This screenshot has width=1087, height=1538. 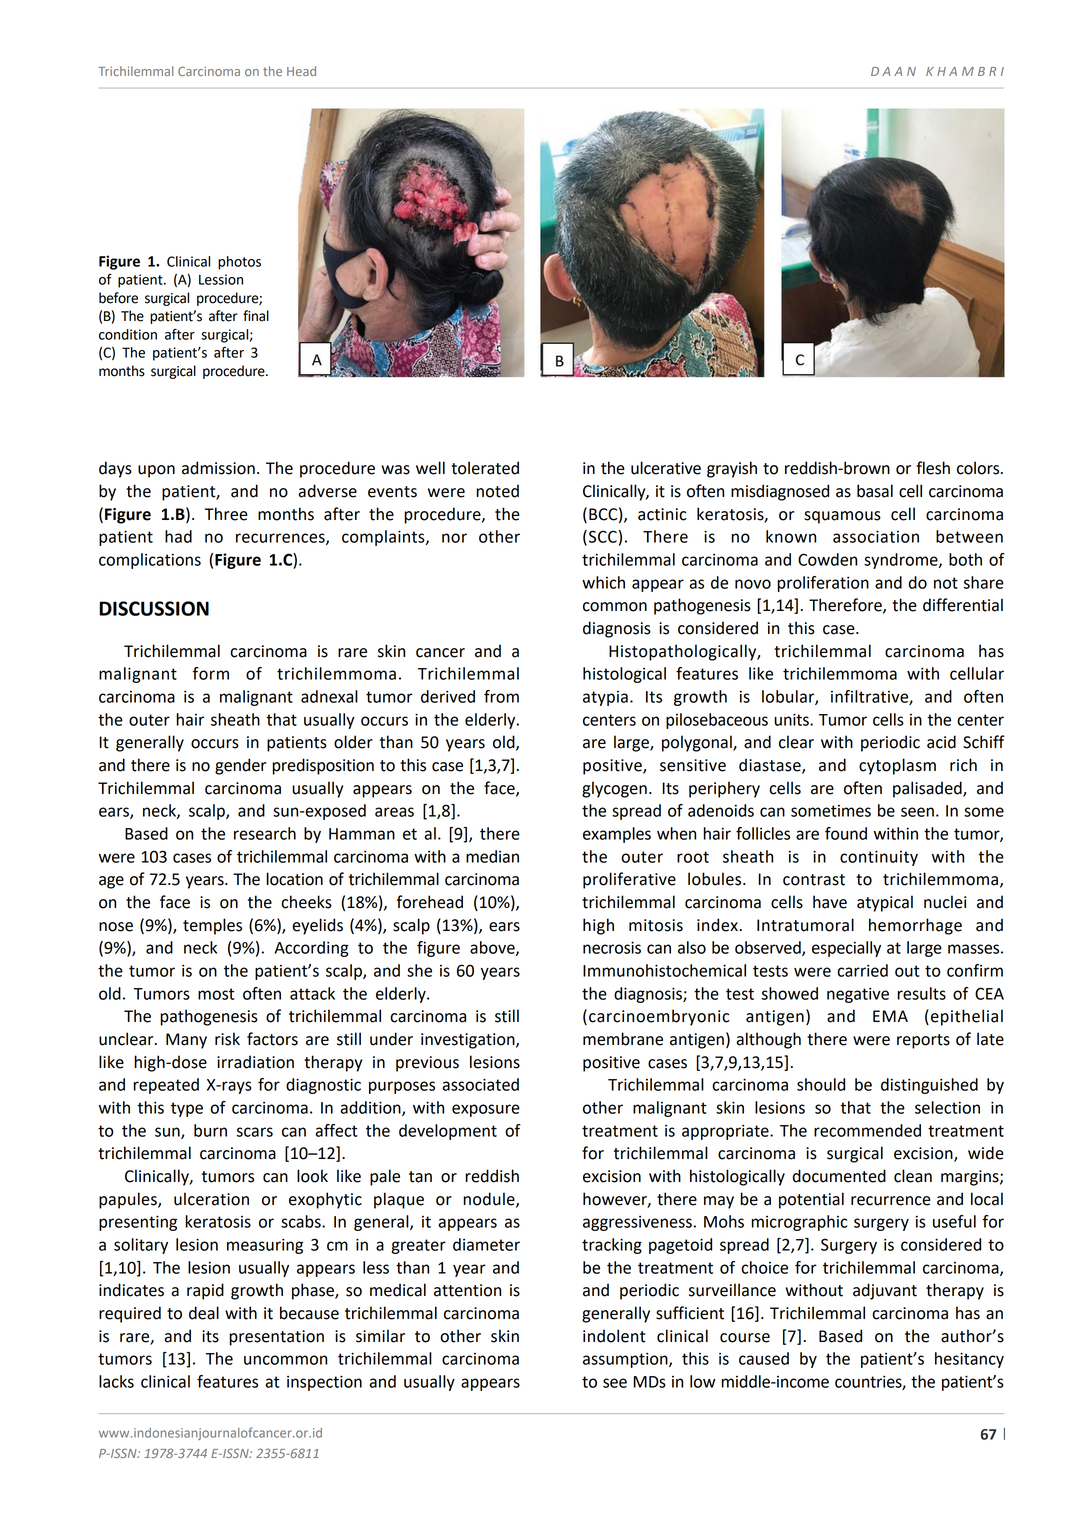 I want to click on Three, so click(x=226, y=514).
